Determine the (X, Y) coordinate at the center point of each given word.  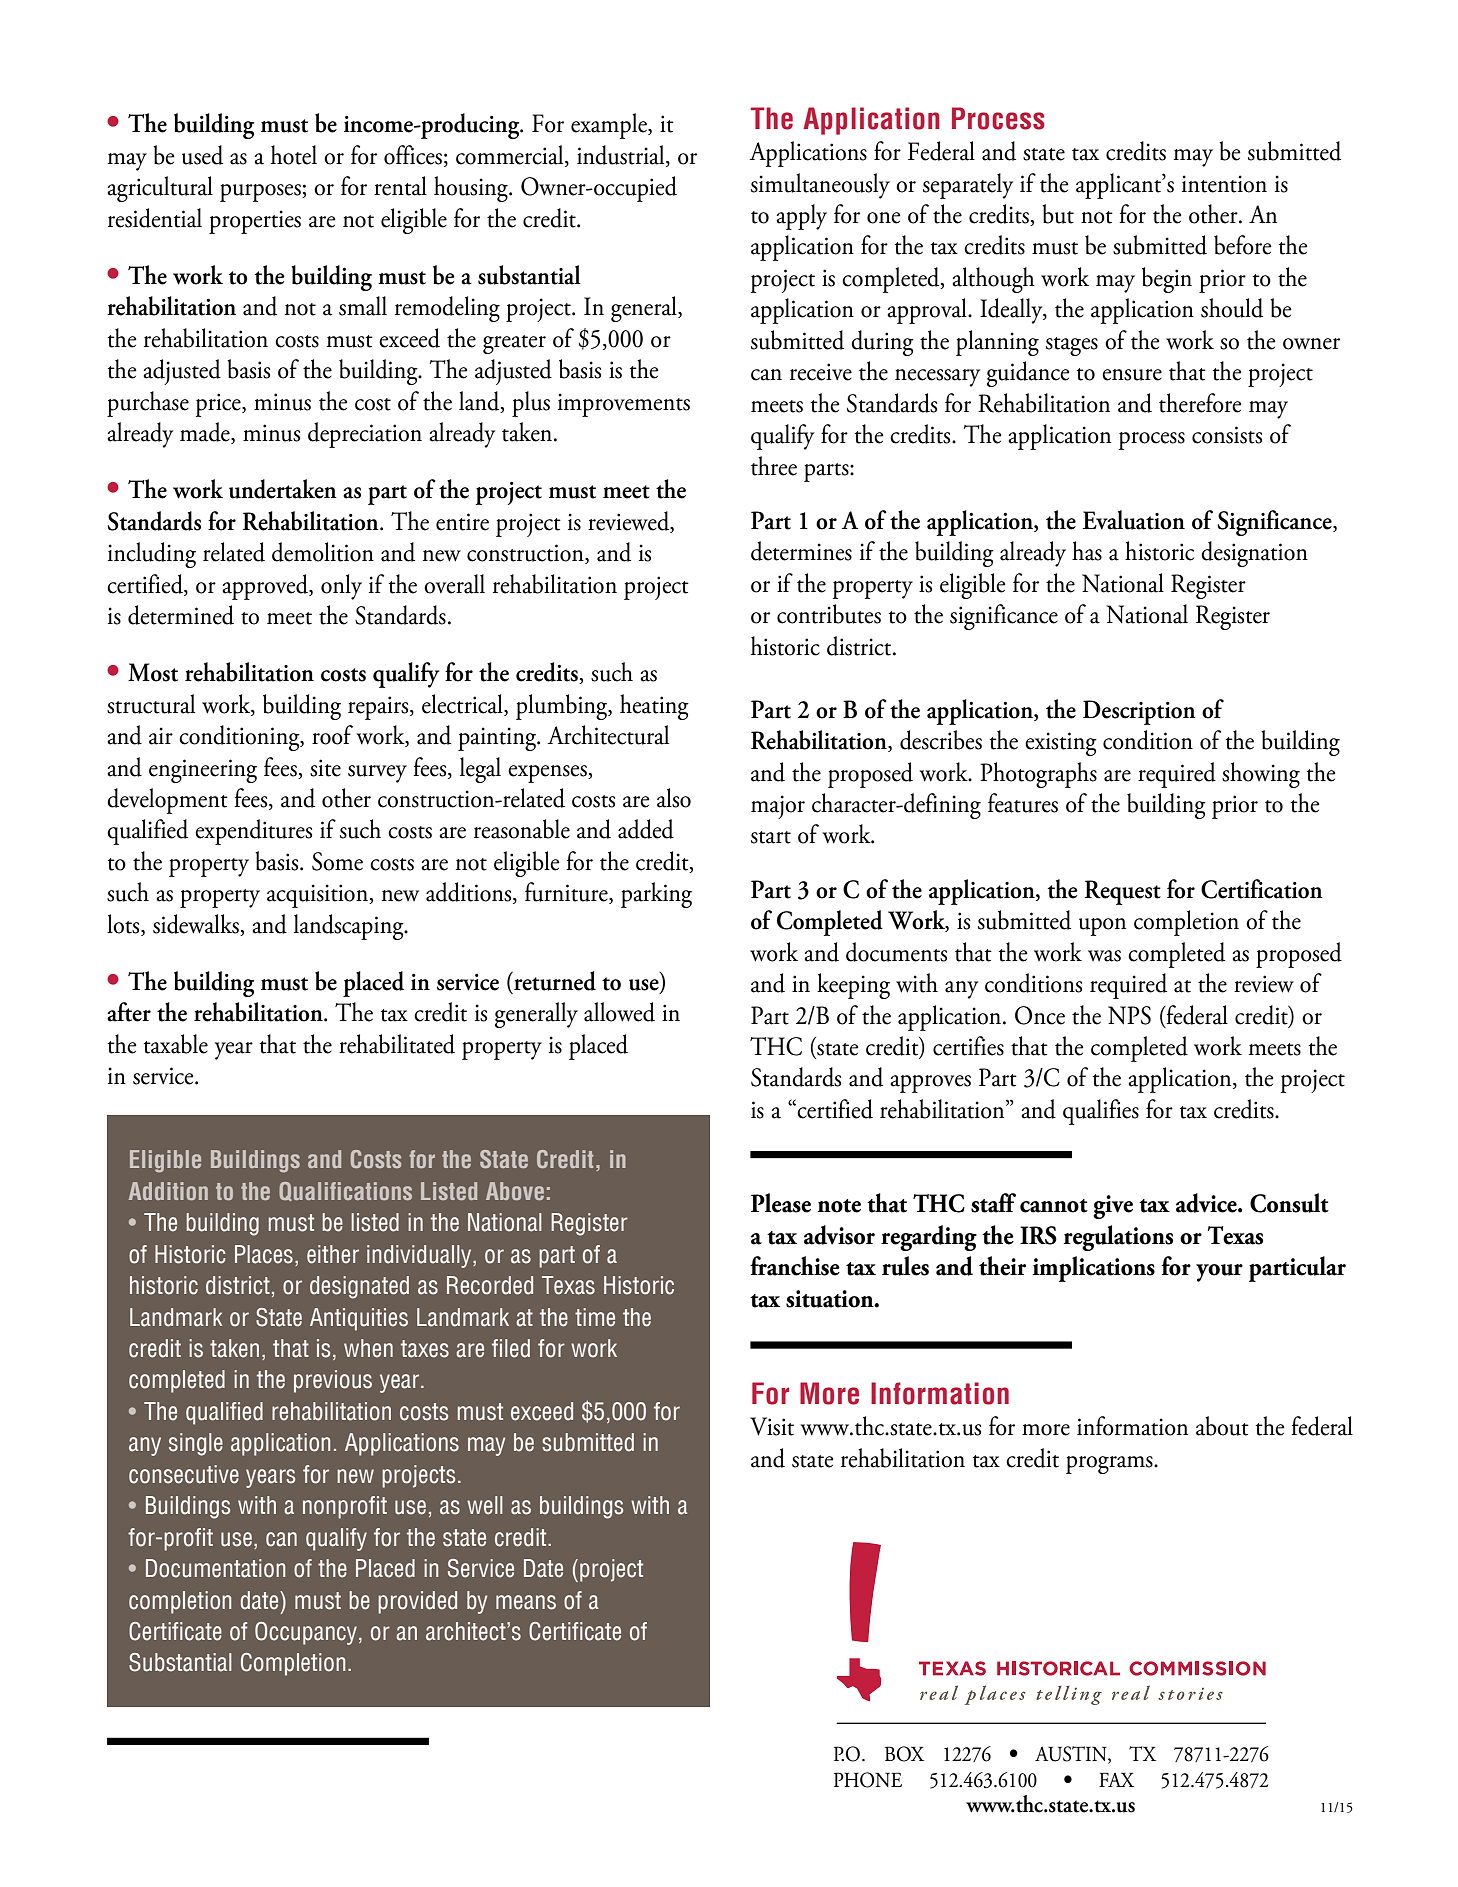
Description (1139, 712)
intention (1224, 184)
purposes (261, 193)
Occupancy (306, 1633)
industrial (622, 156)
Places (264, 1254)
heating (654, 707)
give (1113, 1207)
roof (332, 735)
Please (781, 1203)
